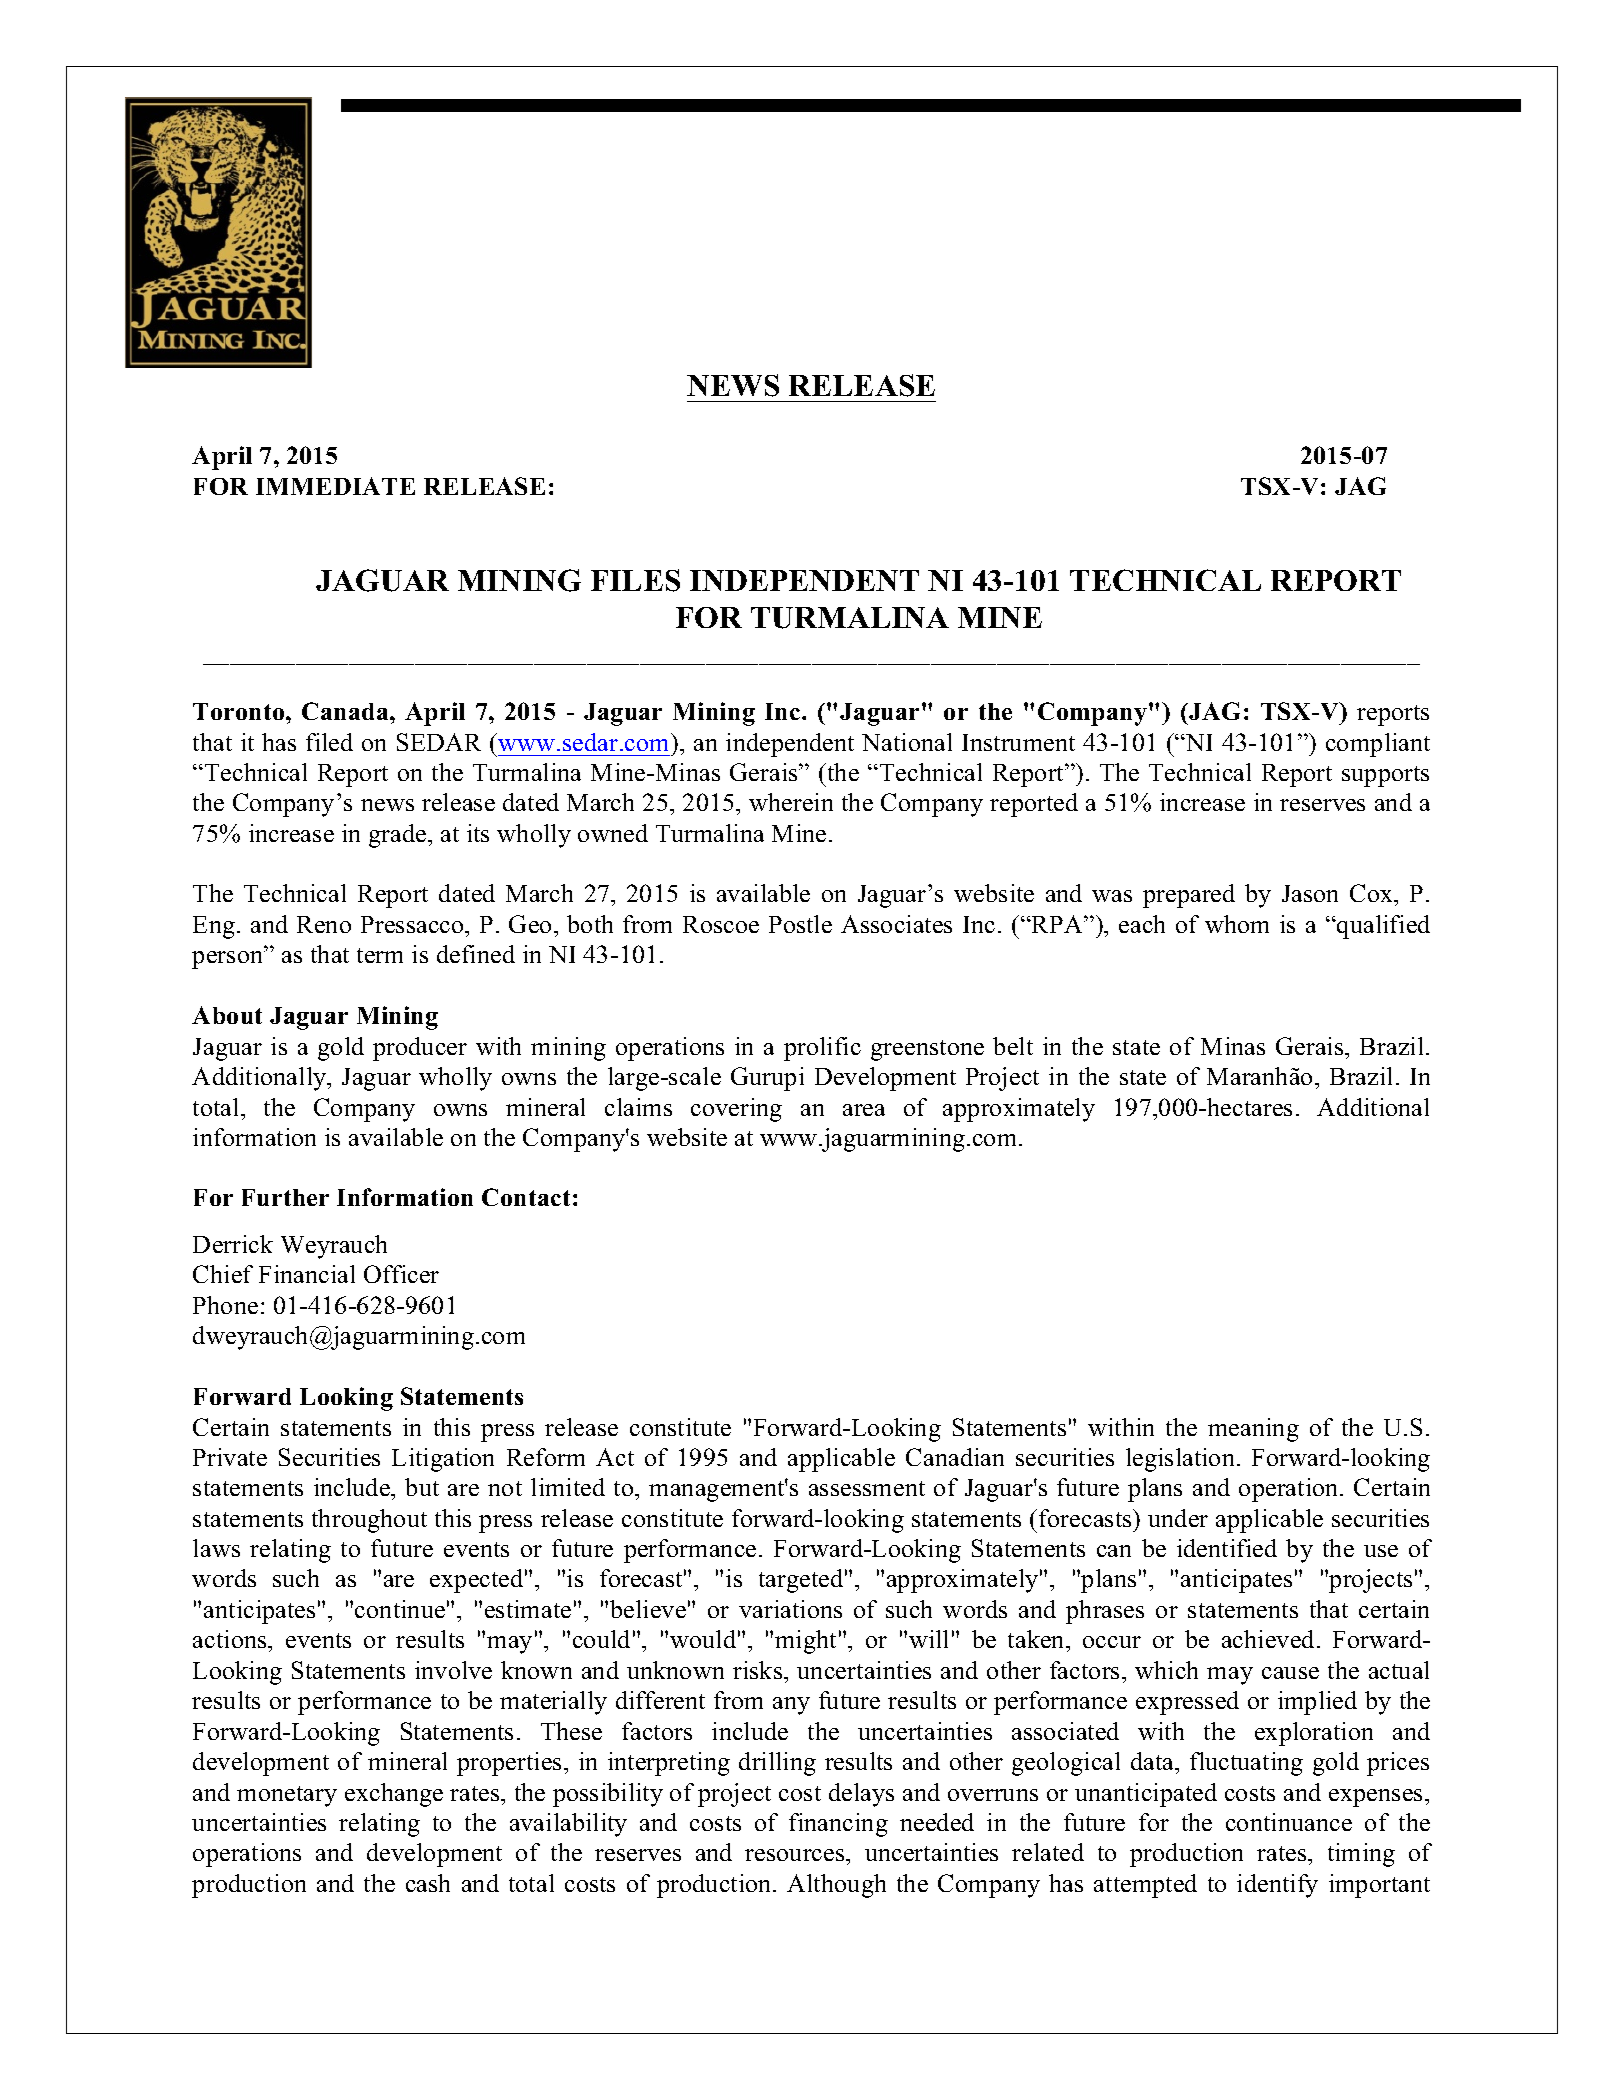 The height and width of the page is (2095, 1619). What do you see at coordinates (380, 955) in the page?
I see `term` at bounding box center [380, 955].
